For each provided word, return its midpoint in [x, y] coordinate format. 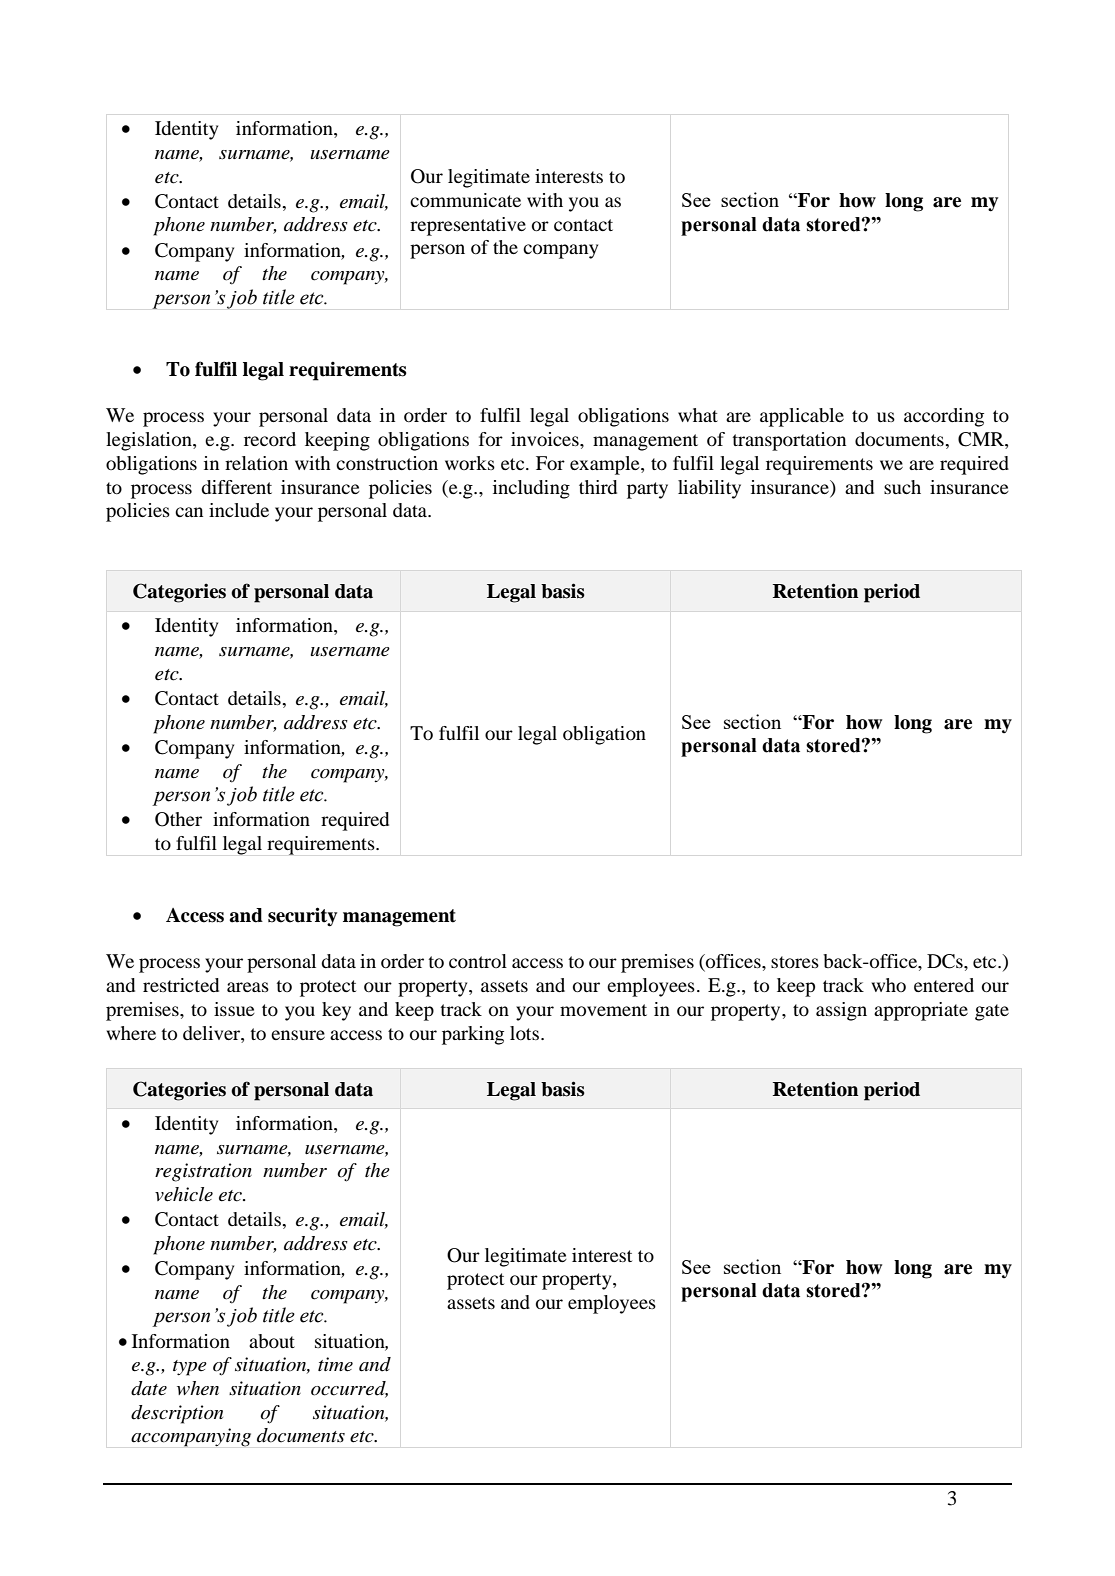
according [944, 417]
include [239, 510]
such [902, 487]
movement [603, 1010]
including [531, 489]
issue [234, 1009]
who [889, 985]
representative [468, 226]
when [198, 1388]
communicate [465, 200]
